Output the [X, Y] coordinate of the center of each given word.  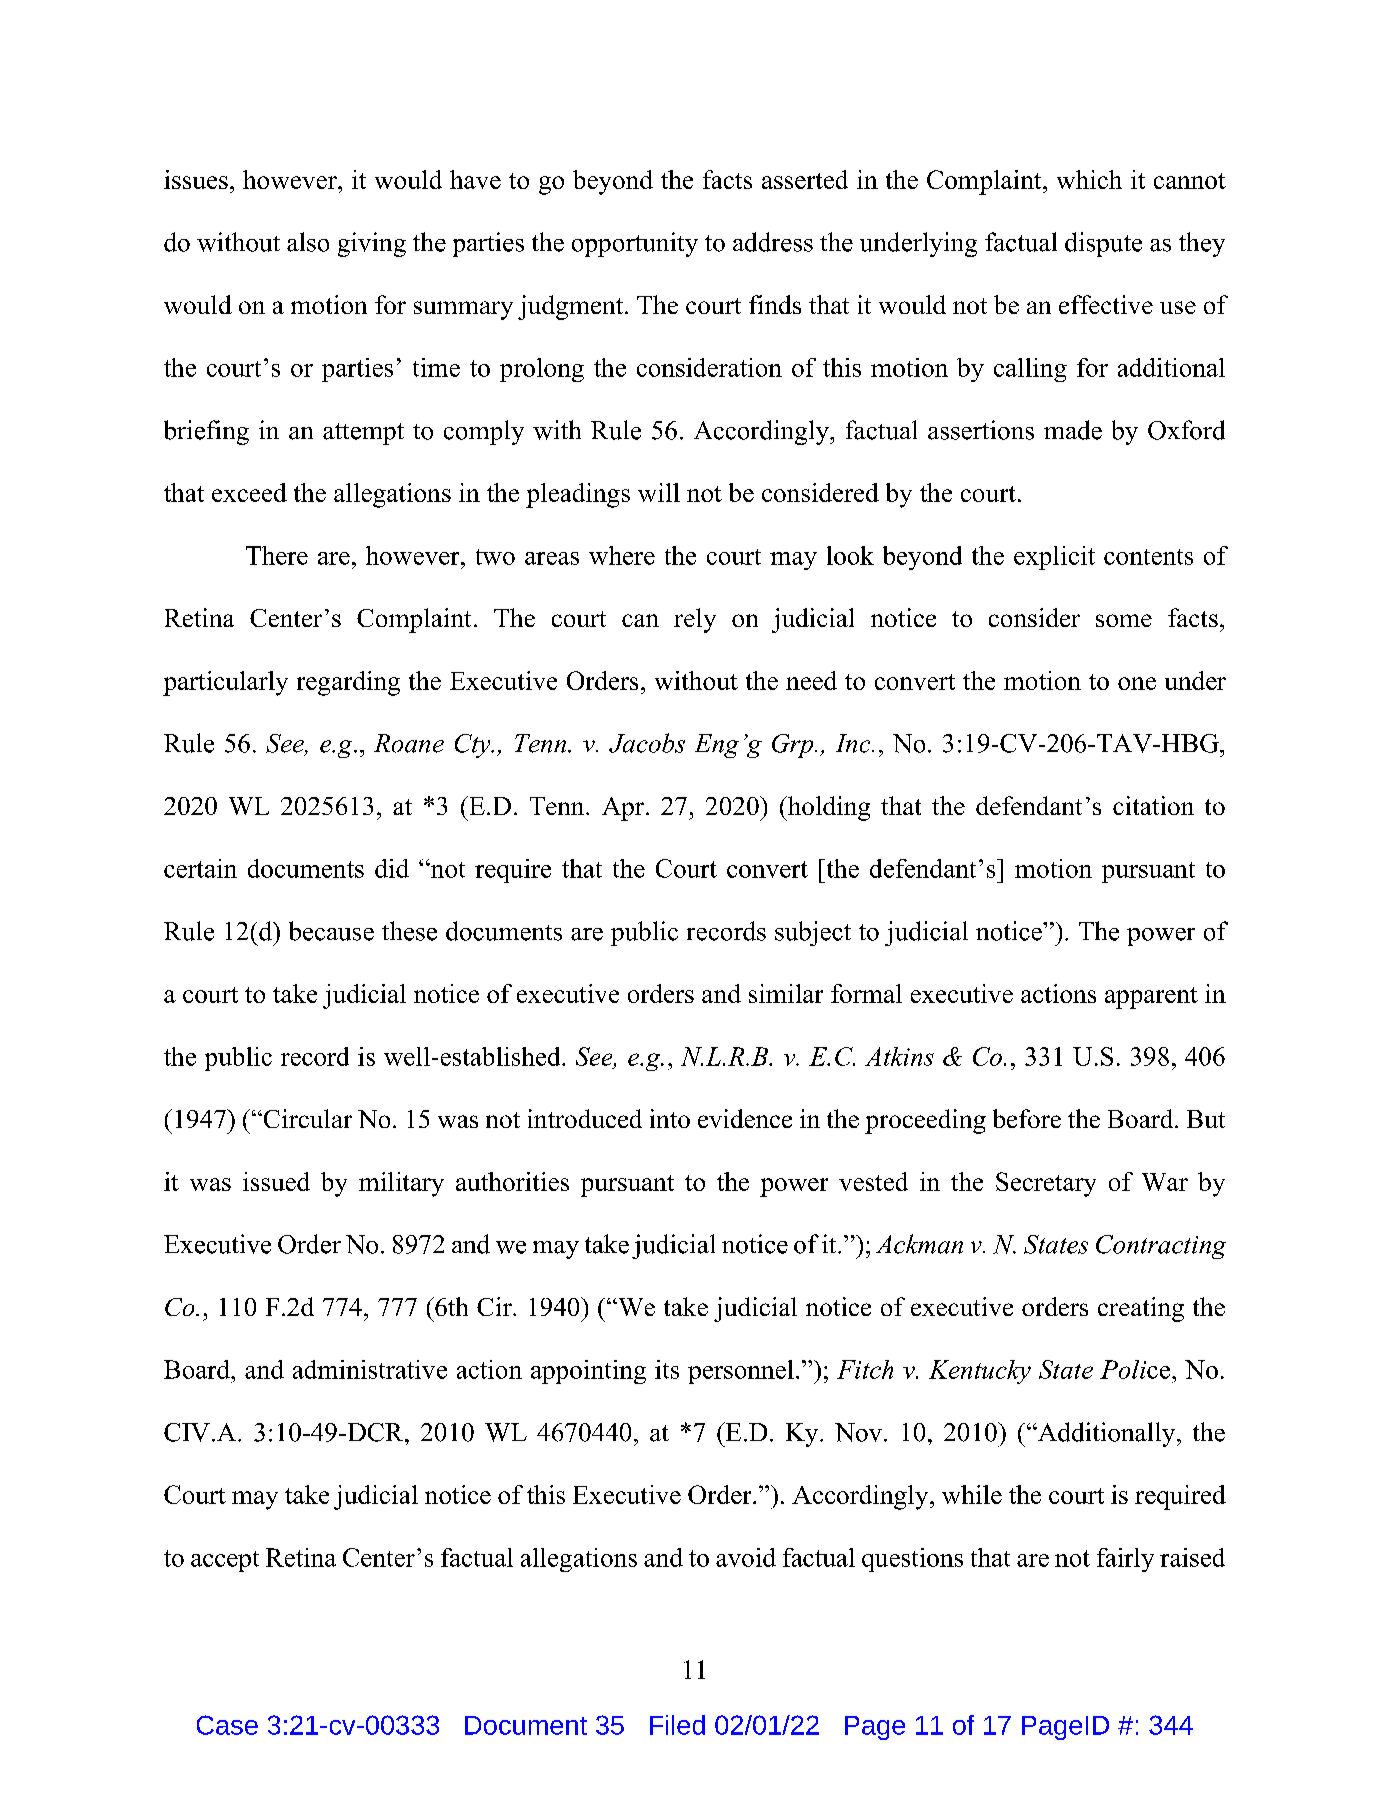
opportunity [635, 244]
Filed [677, 1725]
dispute [1103, 244]
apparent [1151, 998]
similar [786, 993]
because [331, 931]
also [308, 242]
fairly [1125, 1560]
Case [227, 1725]
